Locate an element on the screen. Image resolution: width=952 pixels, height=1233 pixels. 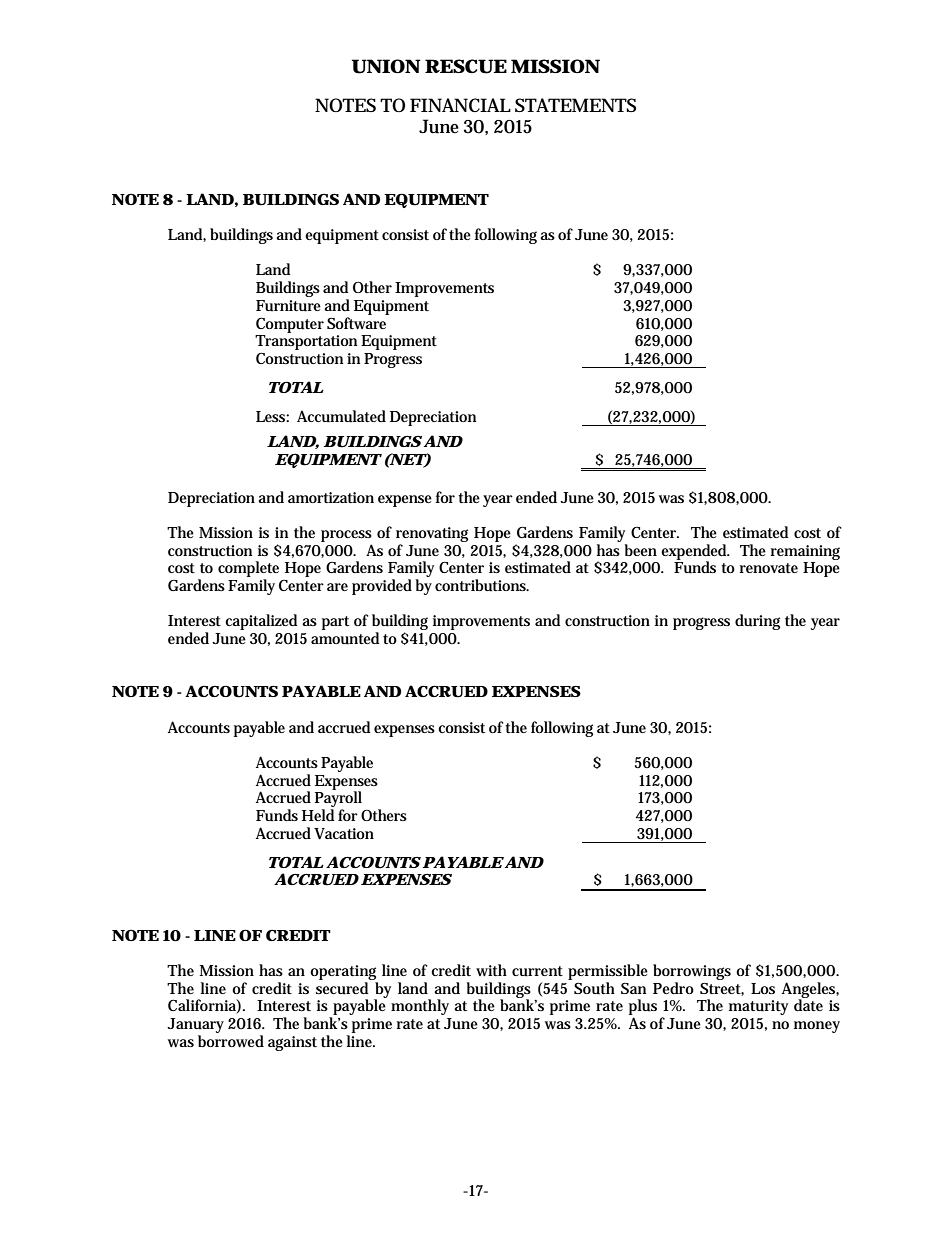
during is located at coordinates (757, 622).
